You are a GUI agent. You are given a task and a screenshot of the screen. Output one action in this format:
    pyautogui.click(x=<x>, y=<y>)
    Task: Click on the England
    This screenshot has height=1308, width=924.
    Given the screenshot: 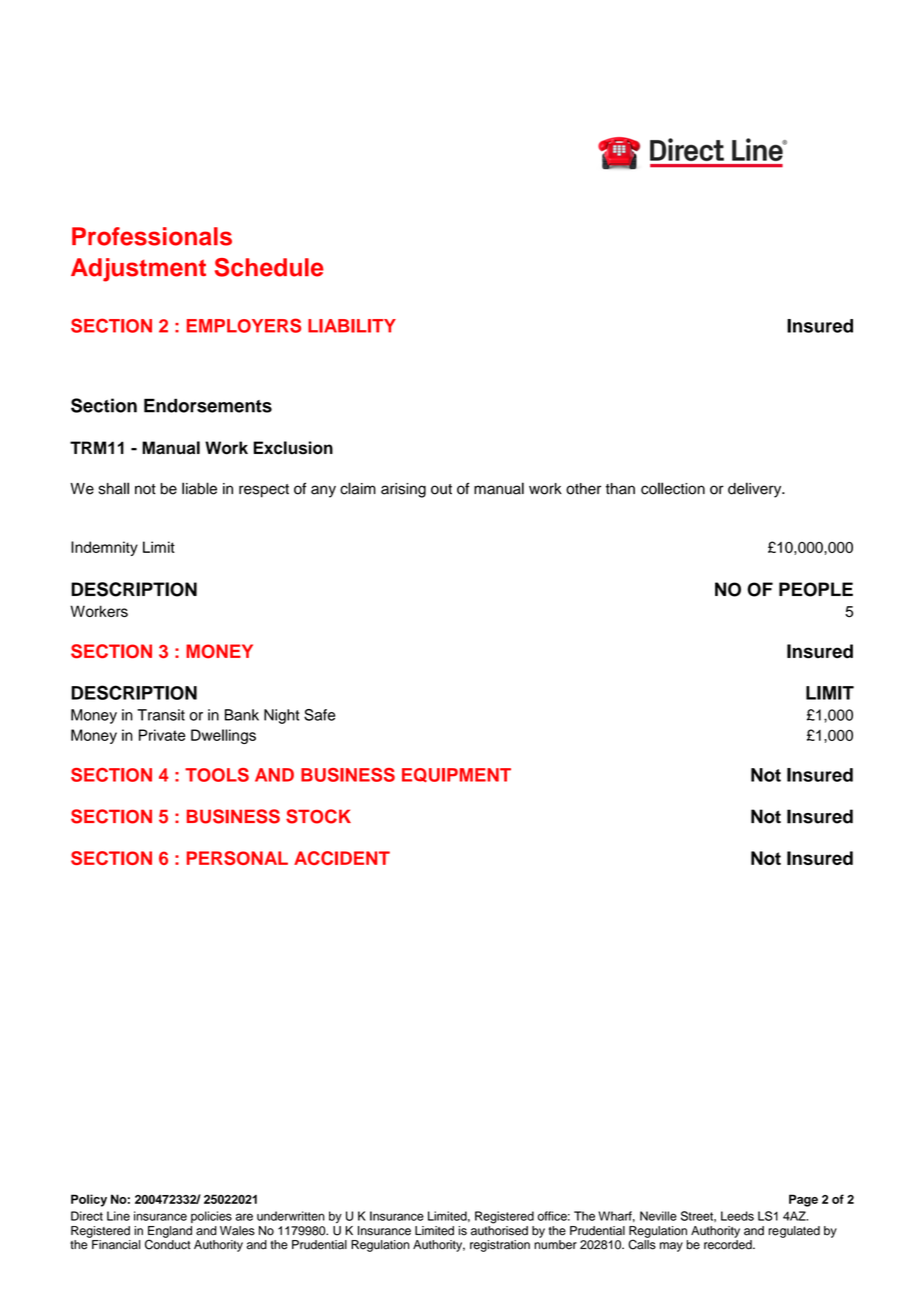 What is the action you would take?
    pyautogui.click(x=170, y=1233)
